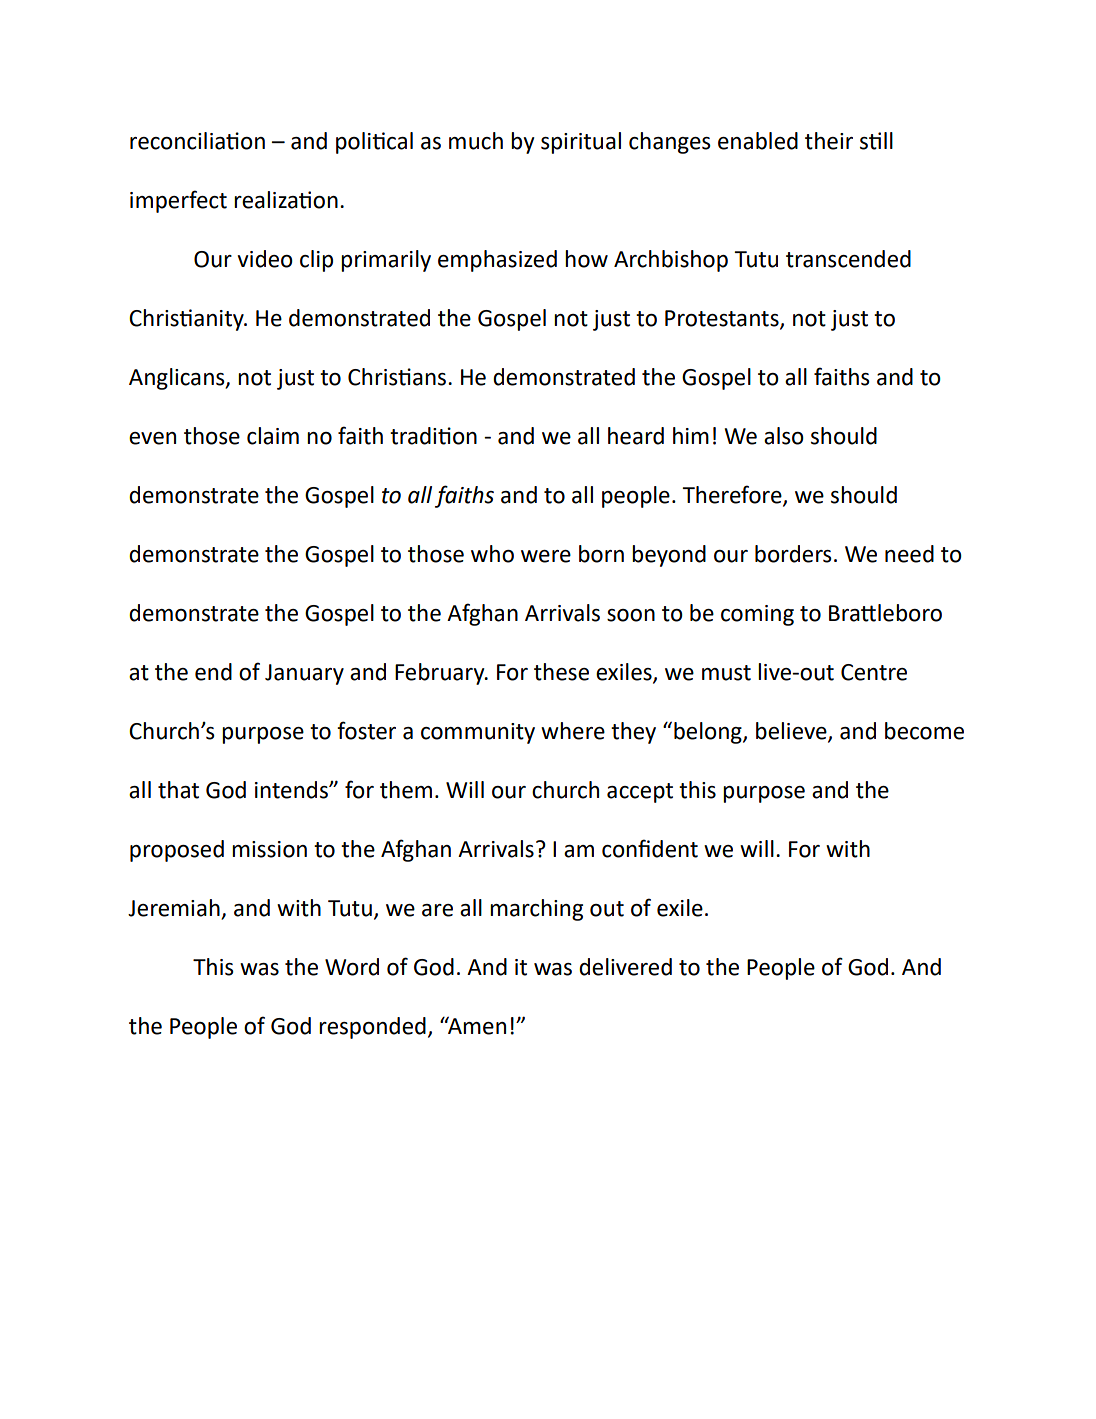 The width and height of the screenshot is (1096, 1419). Describe the element at coordinates (352, 967) in the screenshot. I see `Word` at that location.
